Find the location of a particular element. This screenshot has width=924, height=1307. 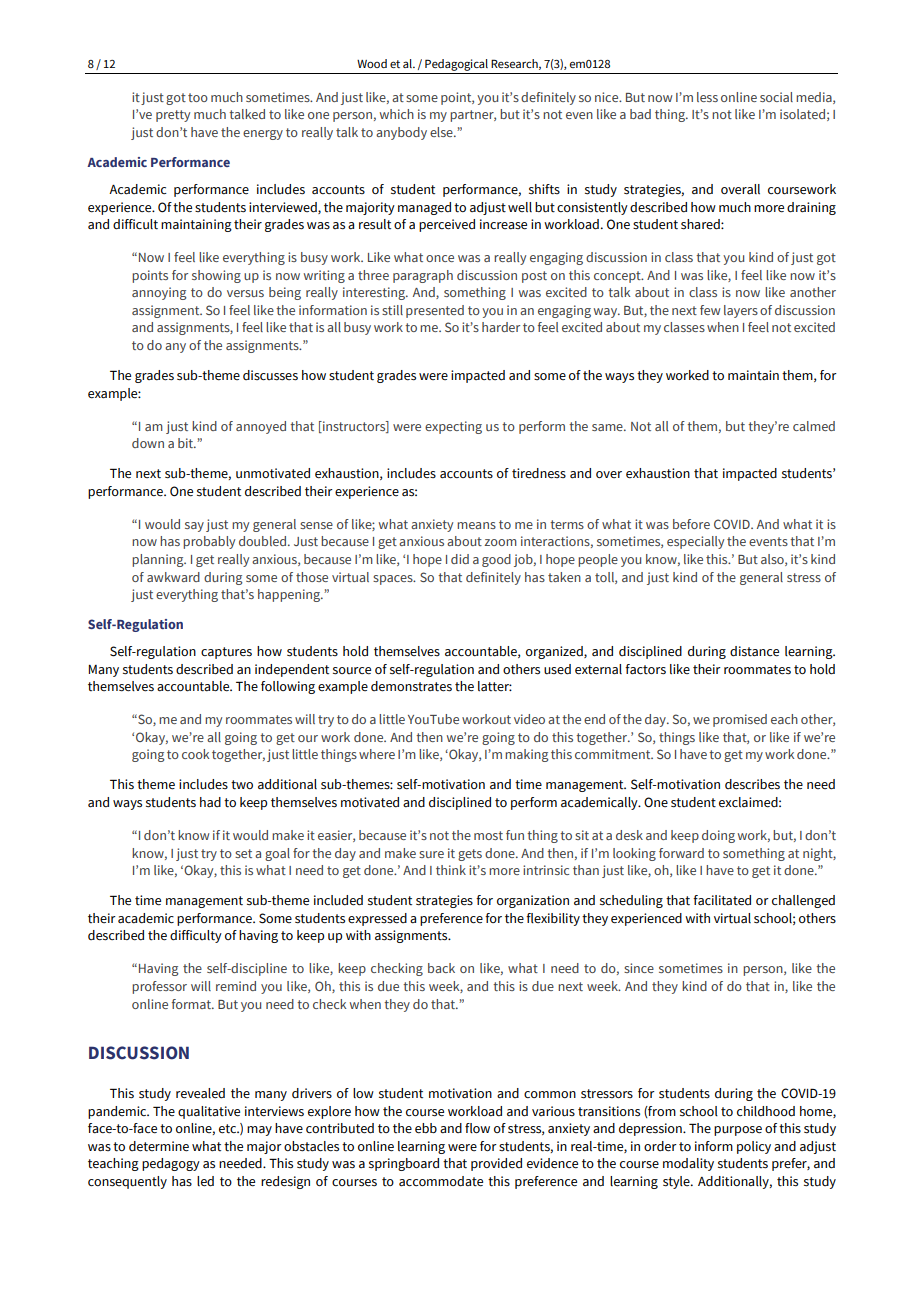

did is located at coordinates (460, 559).
